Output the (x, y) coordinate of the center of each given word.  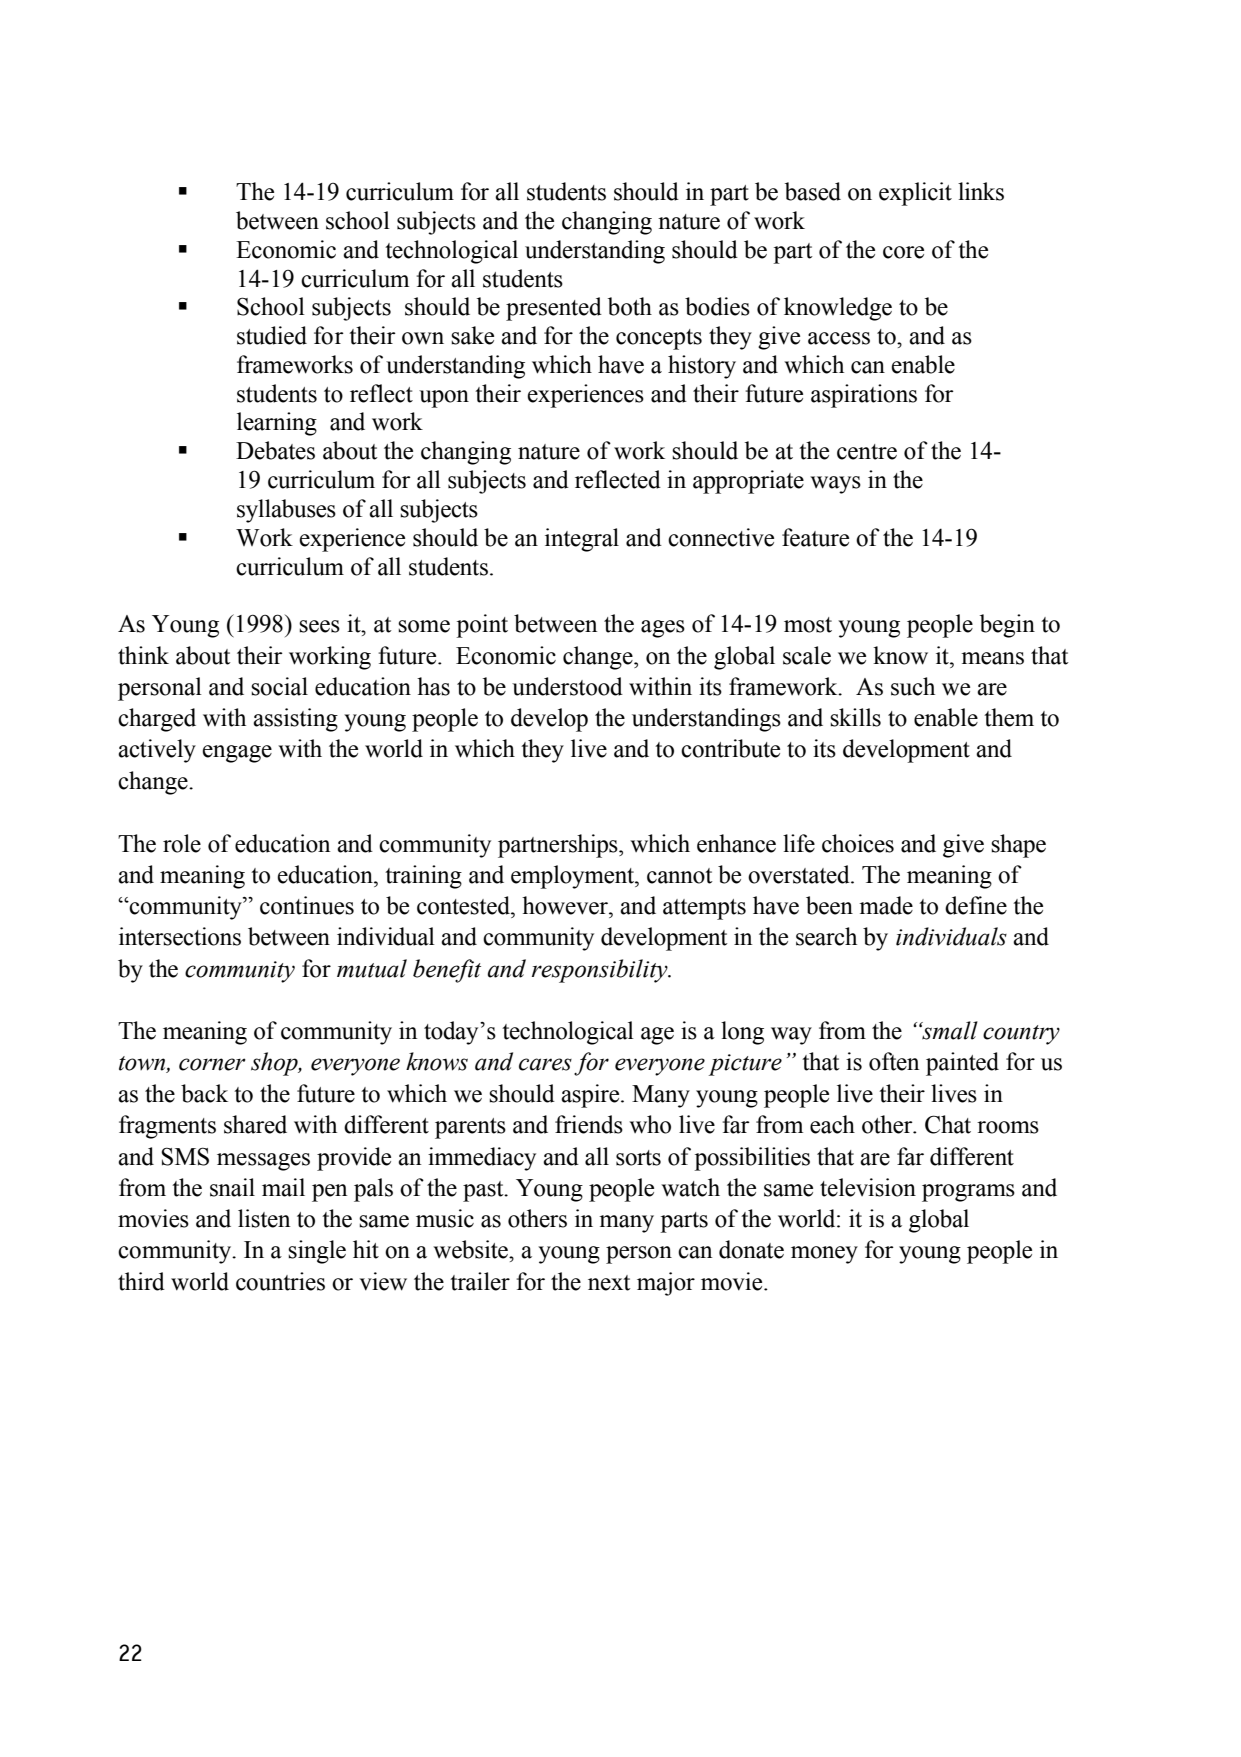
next (609, 1283)
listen (264, 1218)
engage (237, 754)
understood (567, 686)
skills (855, 717)
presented (554, 309)
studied (272, 335)
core (903, 252)
